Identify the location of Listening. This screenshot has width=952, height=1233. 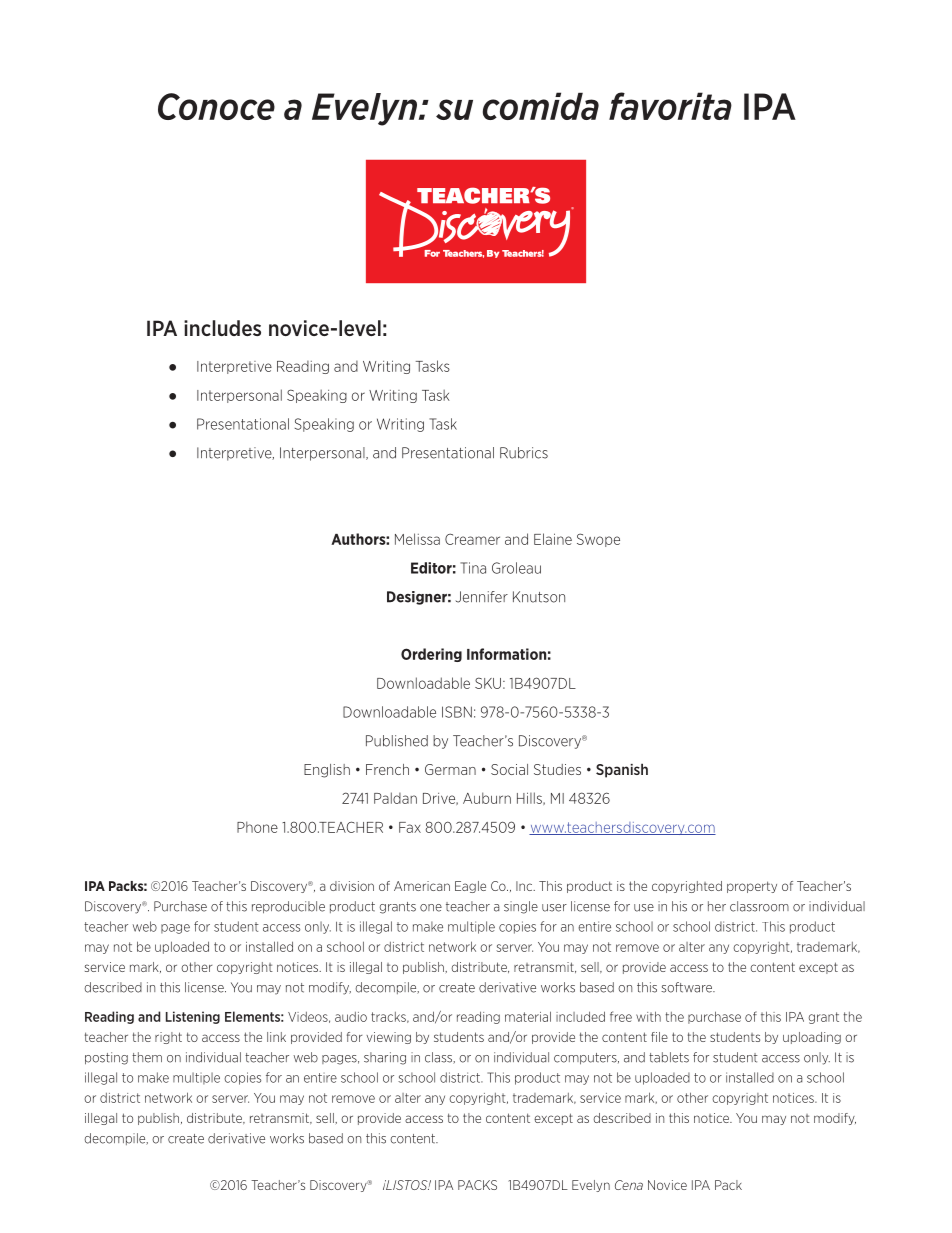
(193, 1017).
